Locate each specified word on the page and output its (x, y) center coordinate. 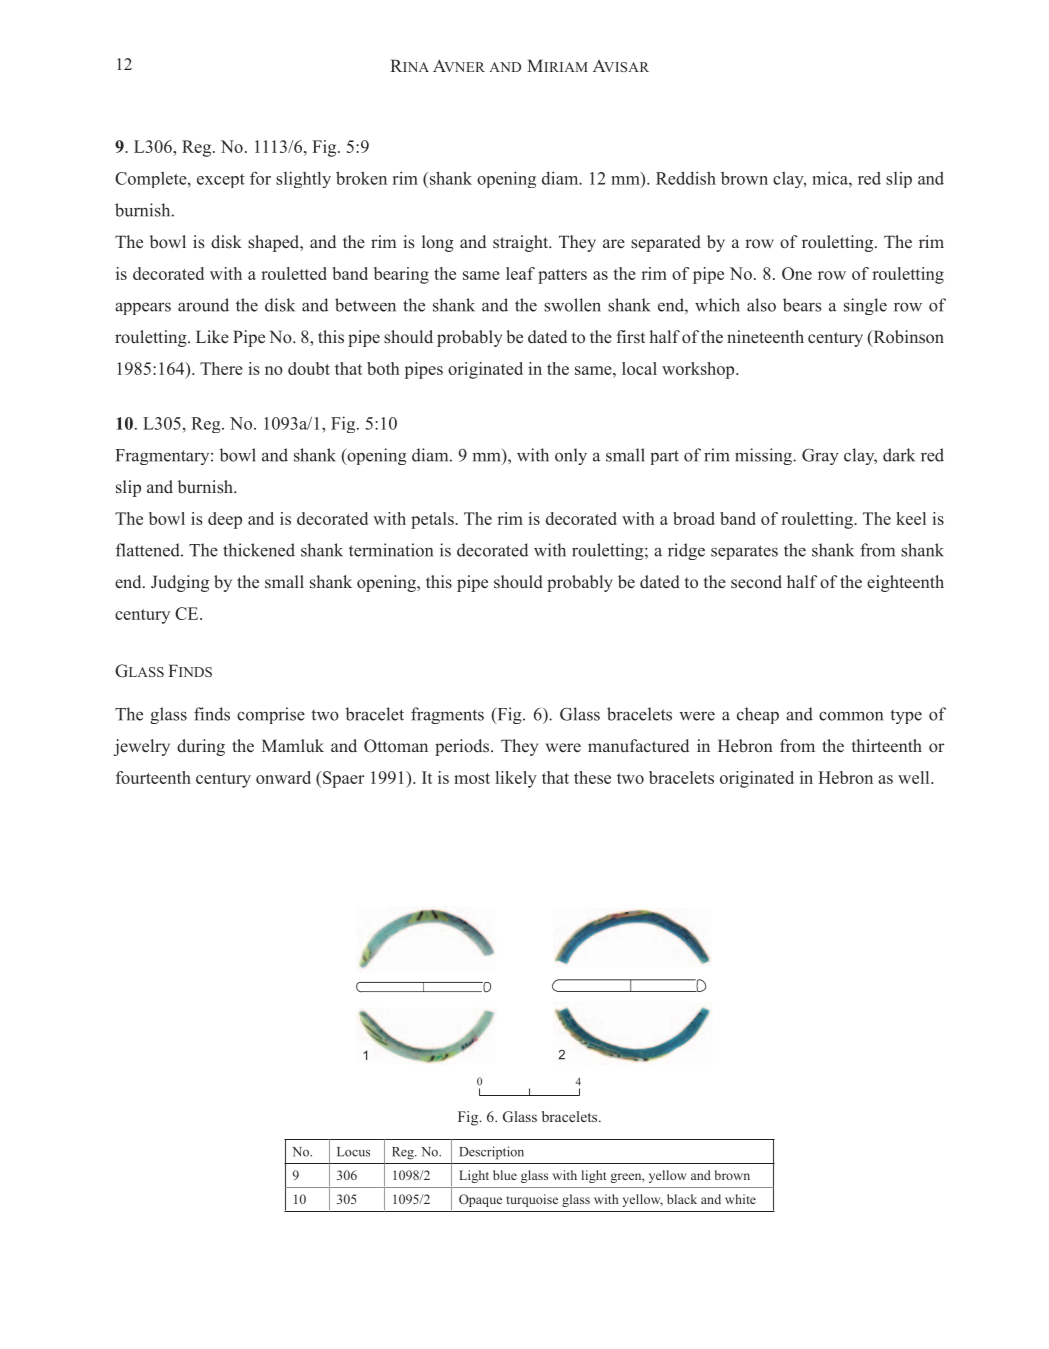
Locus (353, 1152)
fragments (447, 715)
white (740, 1199)
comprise (271, 715)
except (221, 181)
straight (522, 243)
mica (831, 178)
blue (505, 1175)
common (851, 716)
